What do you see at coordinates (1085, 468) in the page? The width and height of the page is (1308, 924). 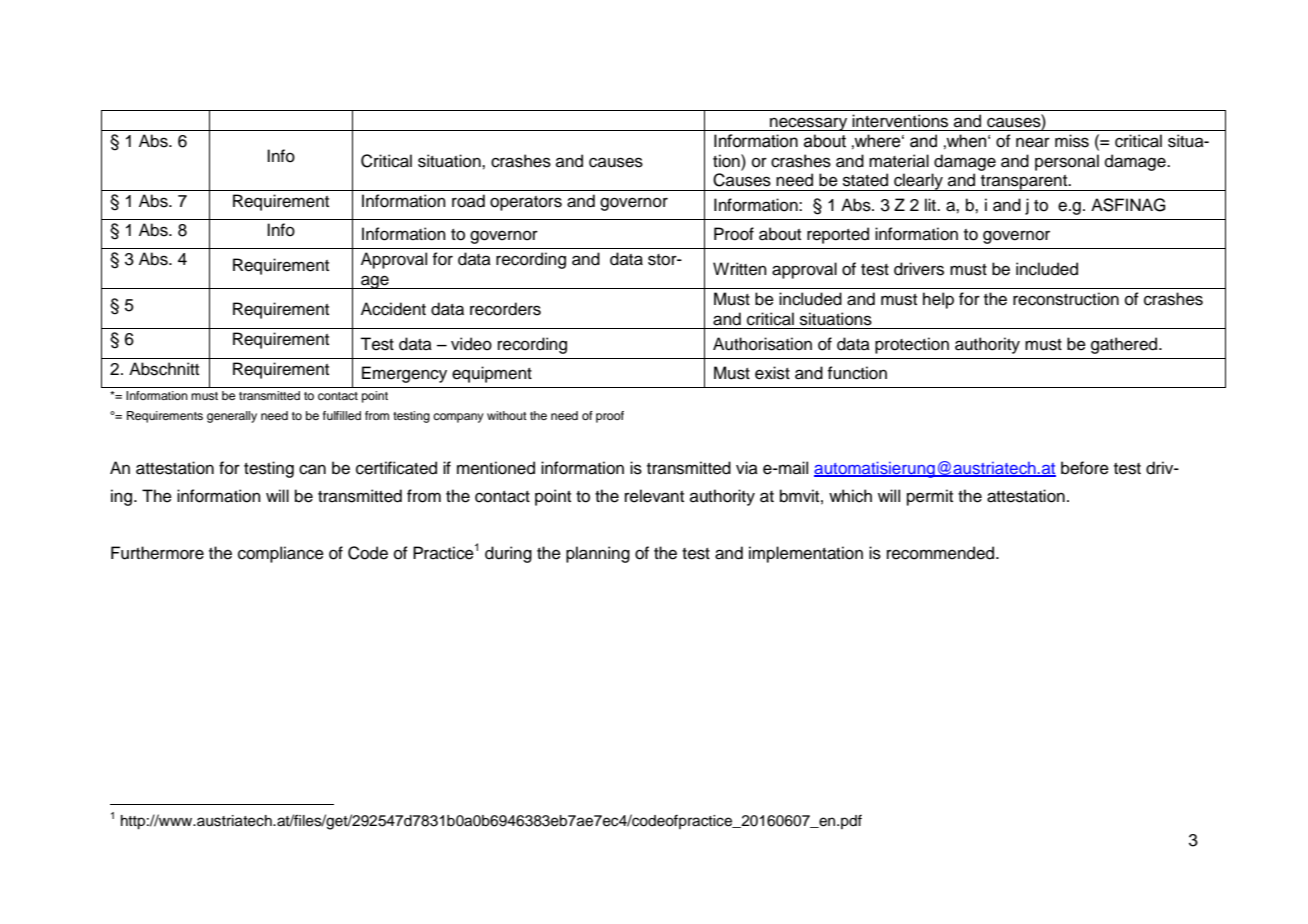 I see `before` at bounding box center [1085, 468].
